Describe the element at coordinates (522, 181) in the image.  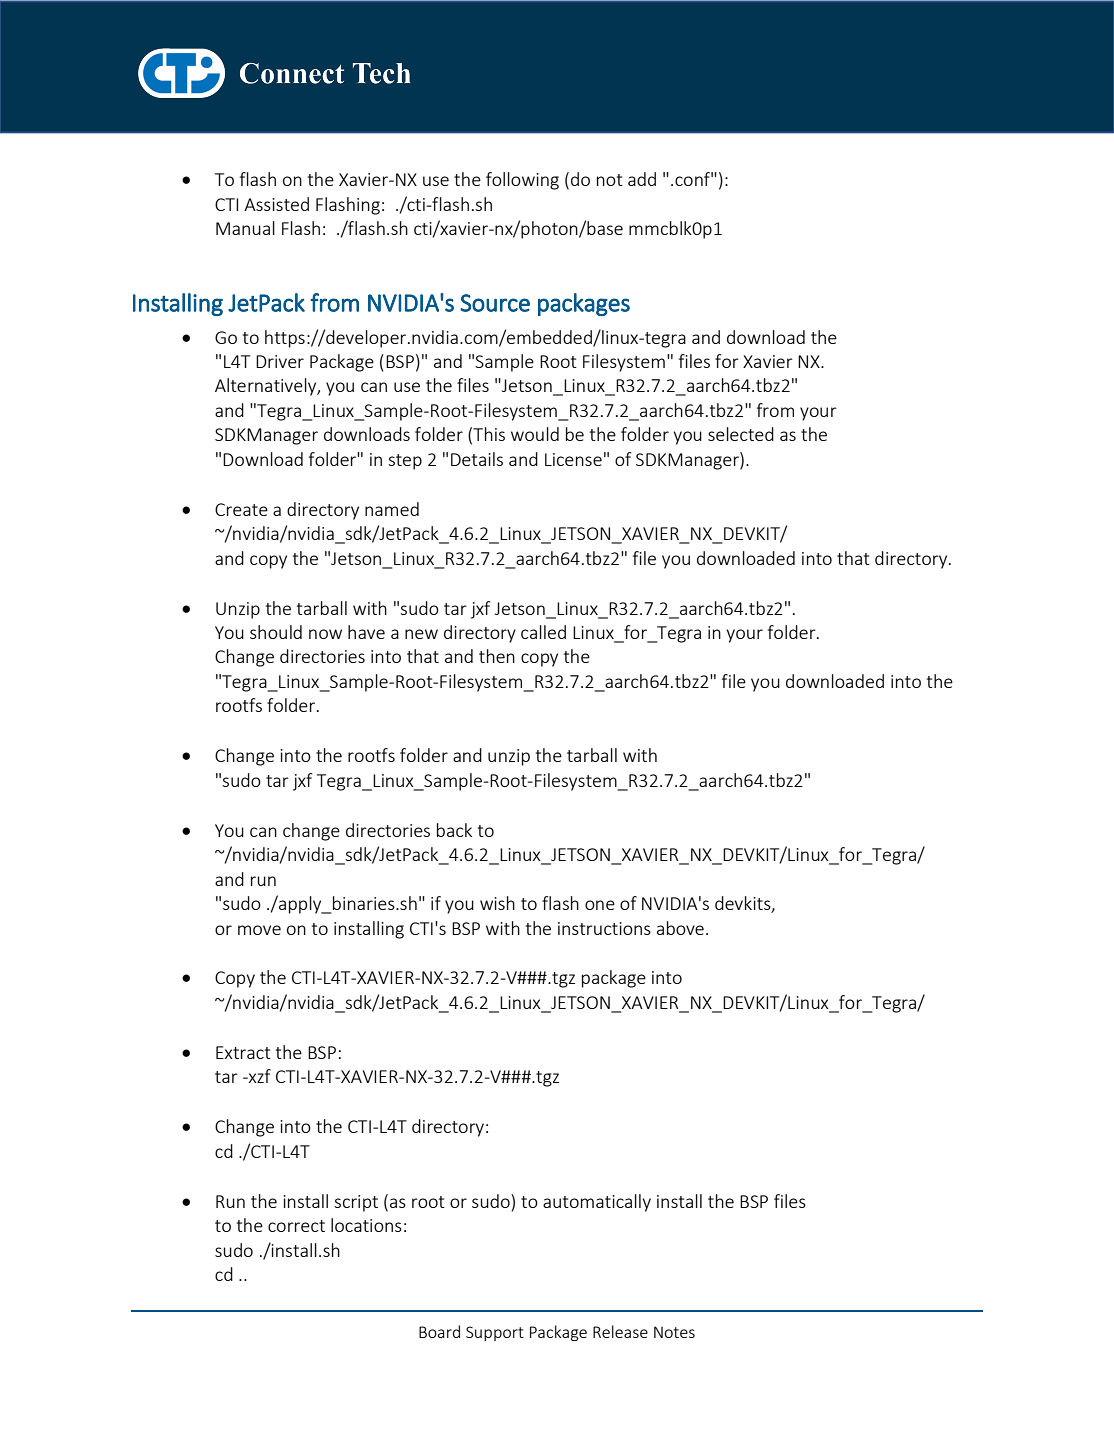
I see `following` at that location.
